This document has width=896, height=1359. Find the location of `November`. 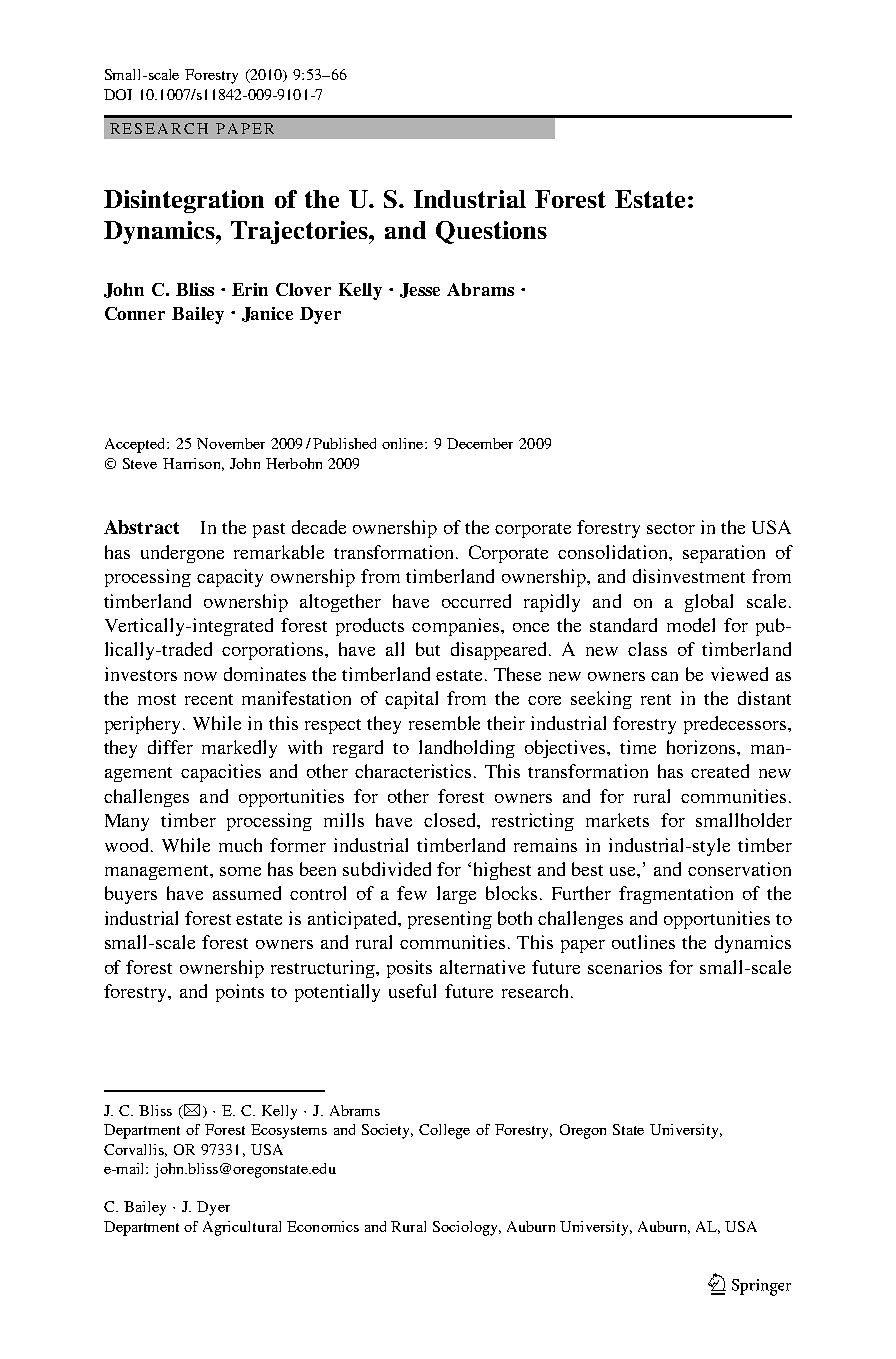

November is located at coordinates (231, 443).
